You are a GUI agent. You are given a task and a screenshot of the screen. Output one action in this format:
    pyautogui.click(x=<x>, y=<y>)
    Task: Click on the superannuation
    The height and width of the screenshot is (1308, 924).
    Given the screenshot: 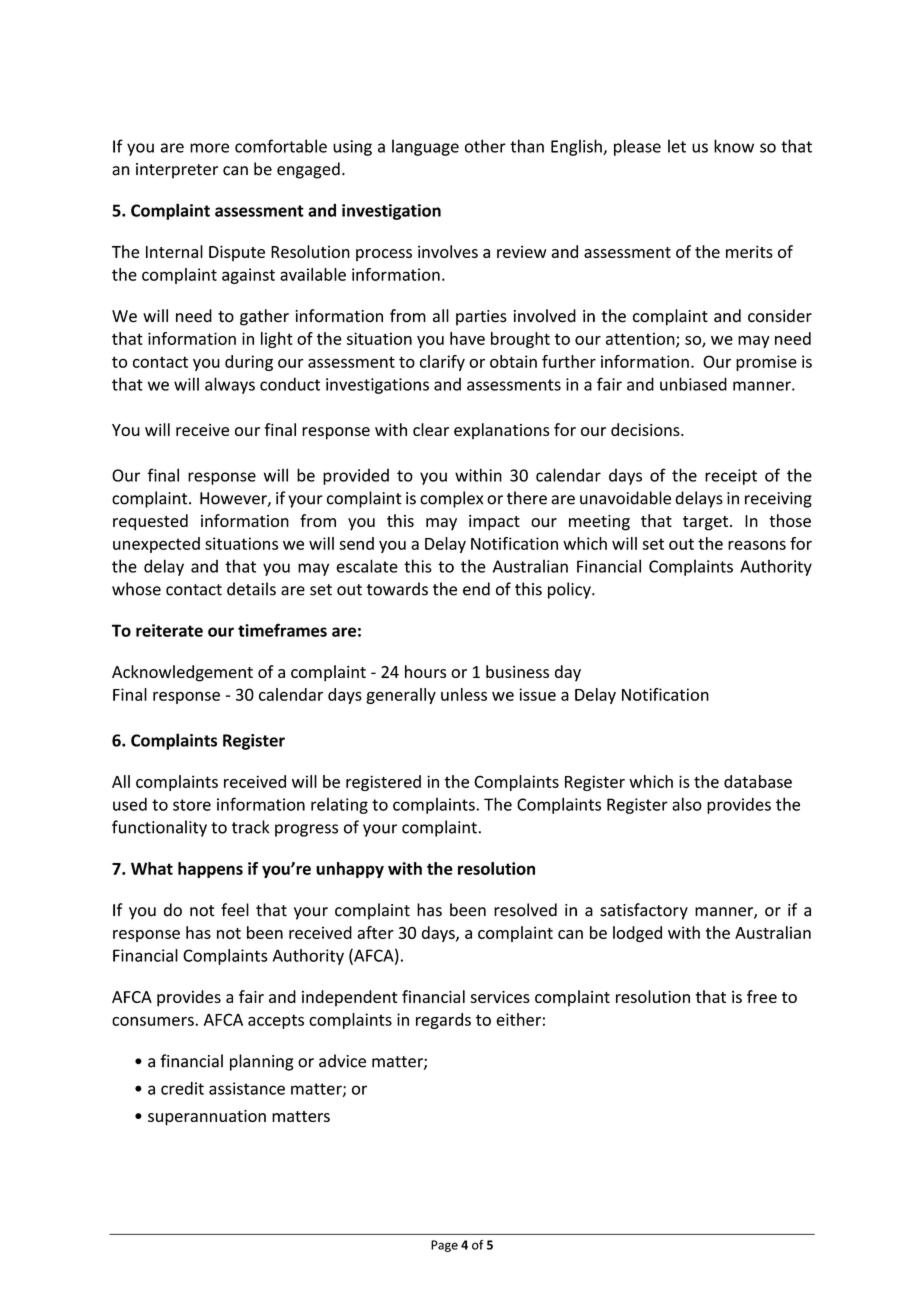 What is the action you would take?
    pyautogui.click(x=207, y=1118)
